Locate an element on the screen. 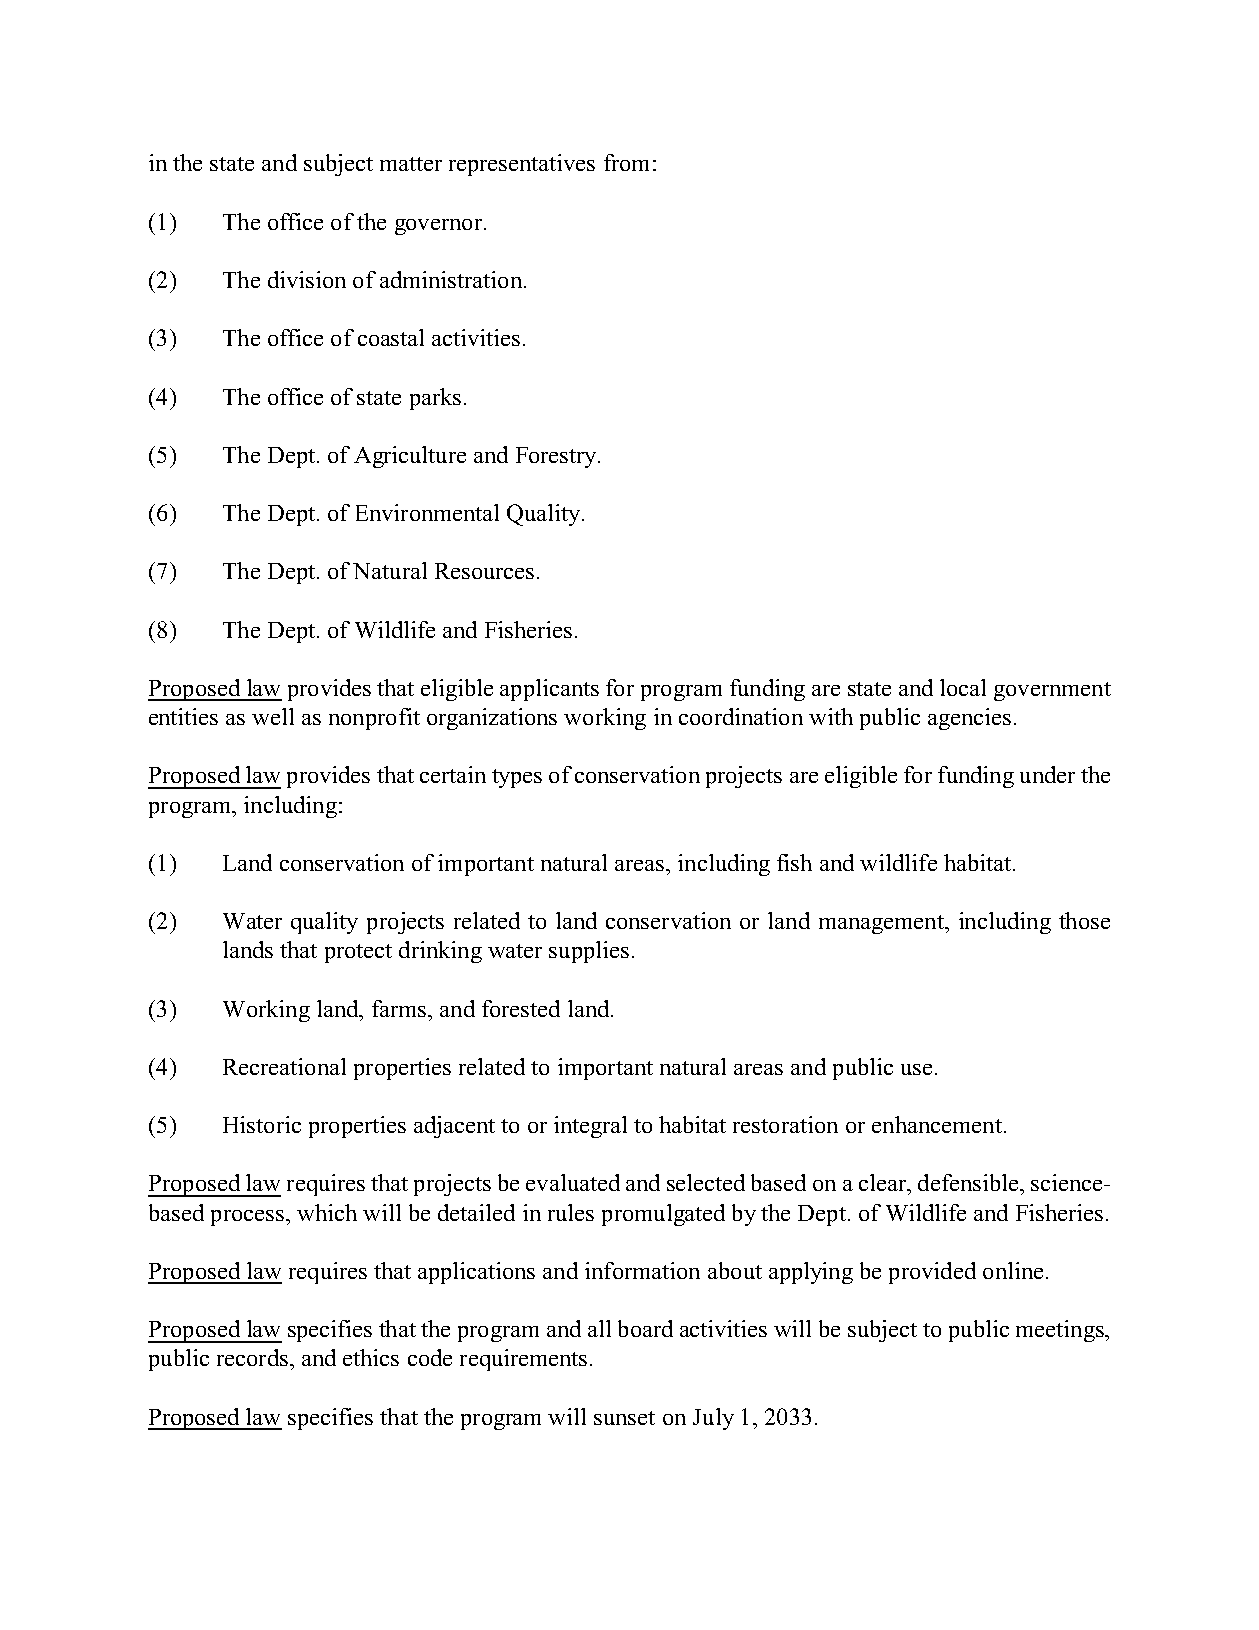 The height and width of the screenshot is (1630, 1259). from is located at coordinates (626, 162).
